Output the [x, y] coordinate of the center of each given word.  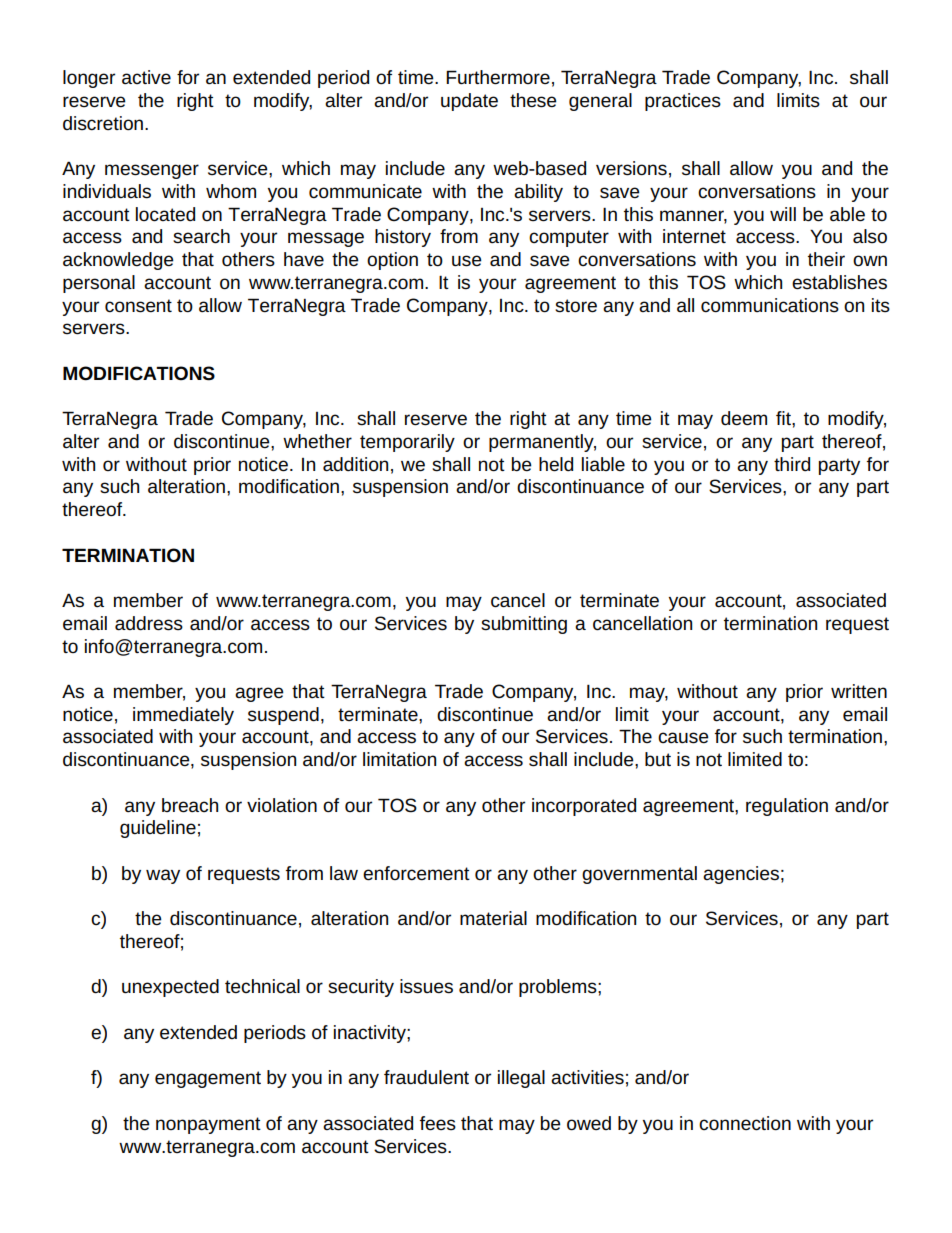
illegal [521, 1079]
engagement [208, 1079]
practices [683, 102]
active [146, 77]
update [469, 102]
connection [745, 1123]
